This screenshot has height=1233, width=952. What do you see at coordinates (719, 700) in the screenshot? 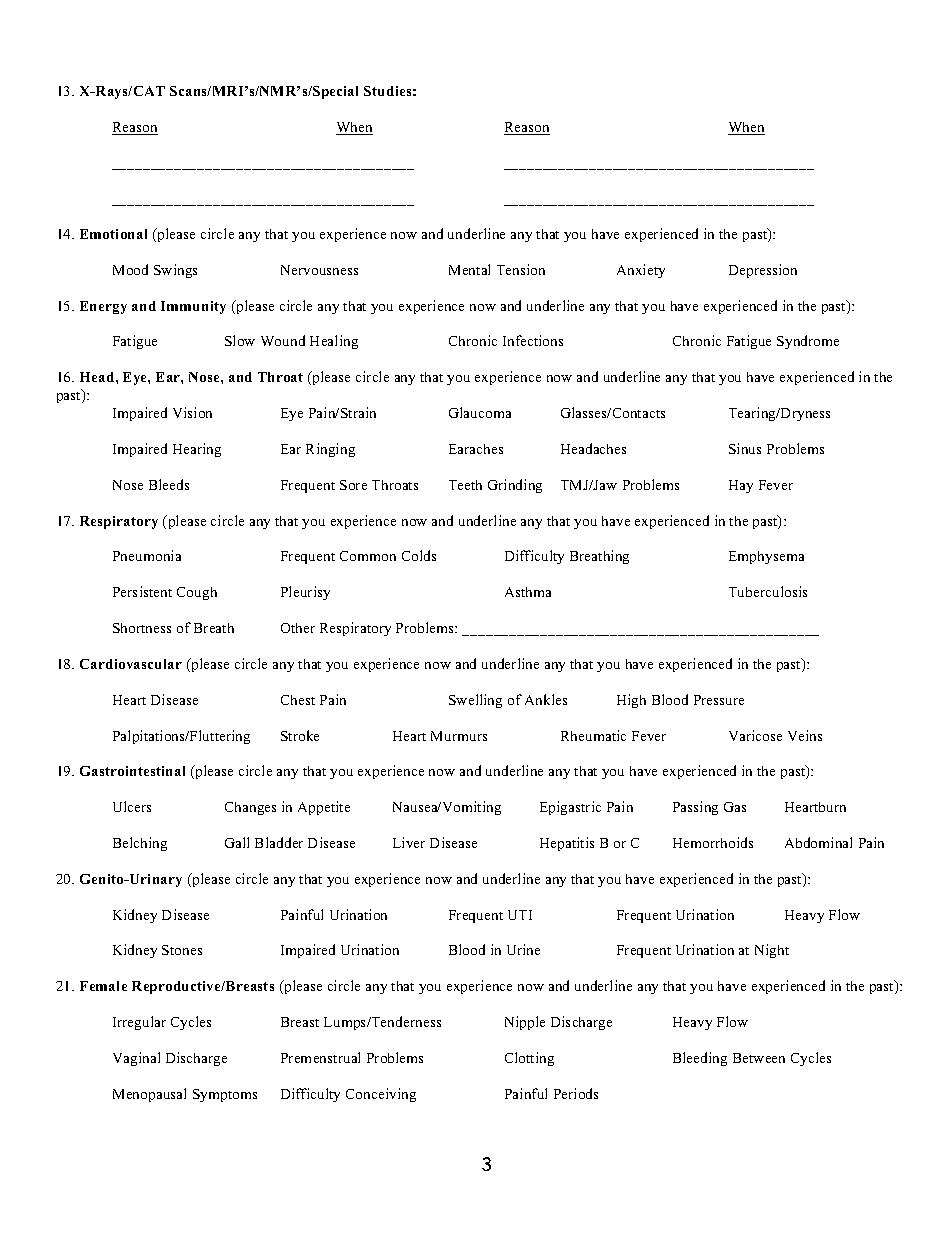
I see `Pressure` at bounding box center [719, 700].
